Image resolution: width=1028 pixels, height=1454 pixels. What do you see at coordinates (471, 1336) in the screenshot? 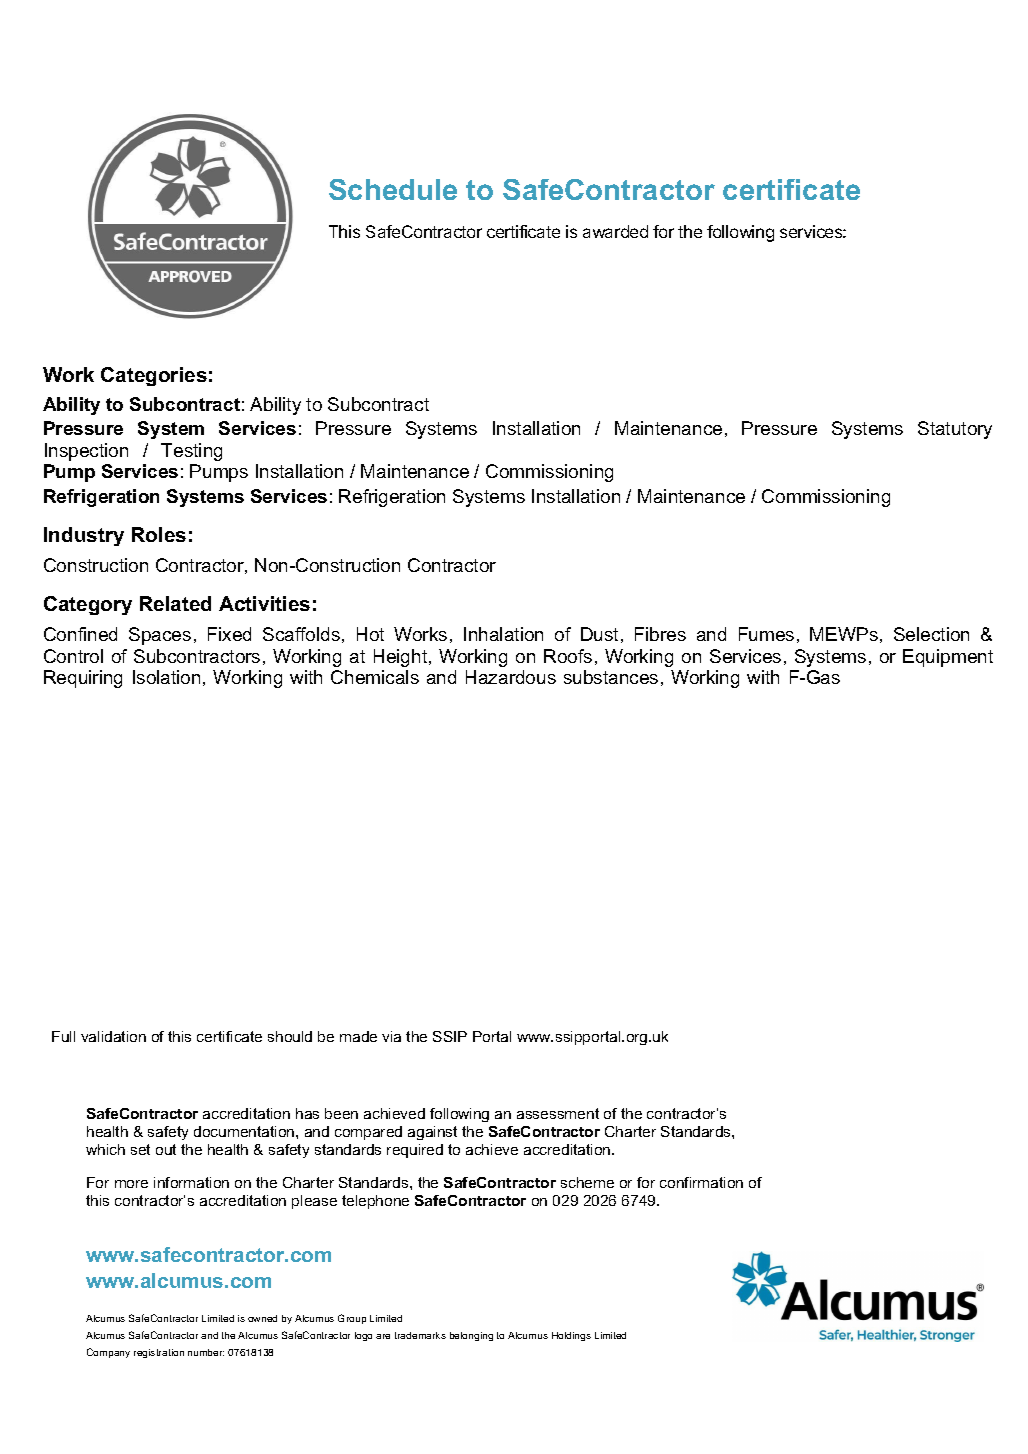
I see `belonging` at bounding box center [471, 1336].
